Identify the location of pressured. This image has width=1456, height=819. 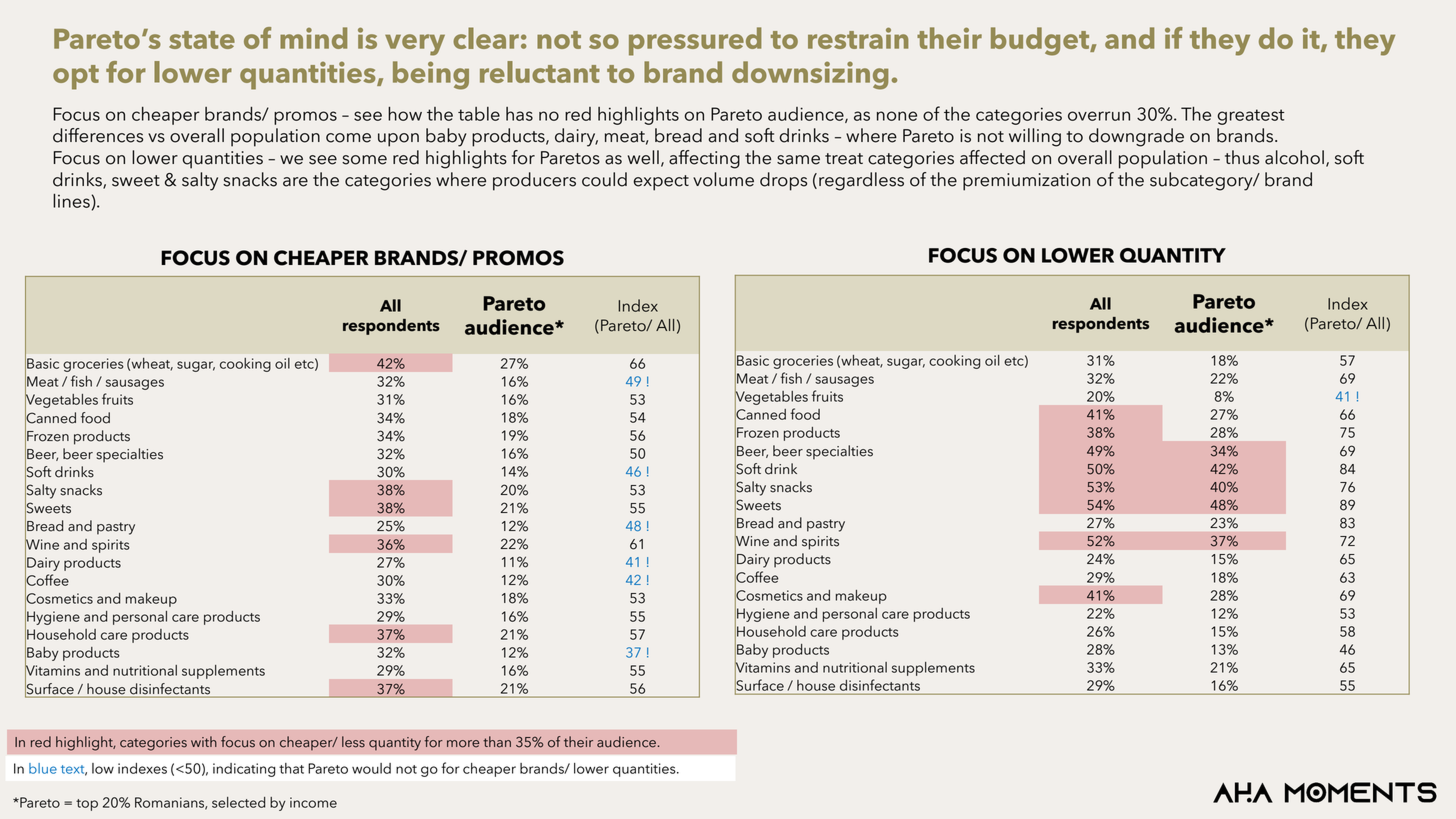
(695, 41).
